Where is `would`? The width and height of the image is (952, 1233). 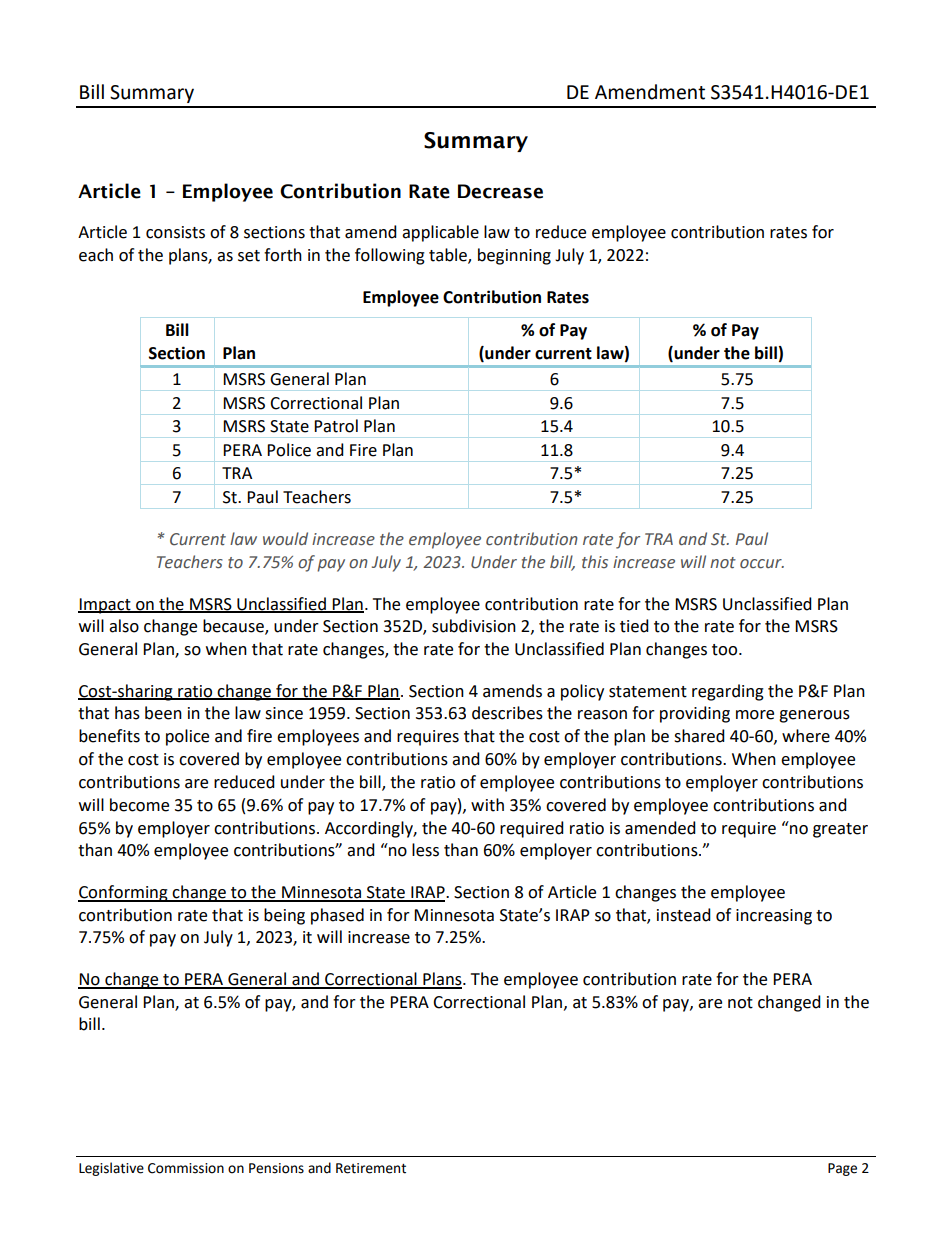
would is located at coordinates (285, 539).
